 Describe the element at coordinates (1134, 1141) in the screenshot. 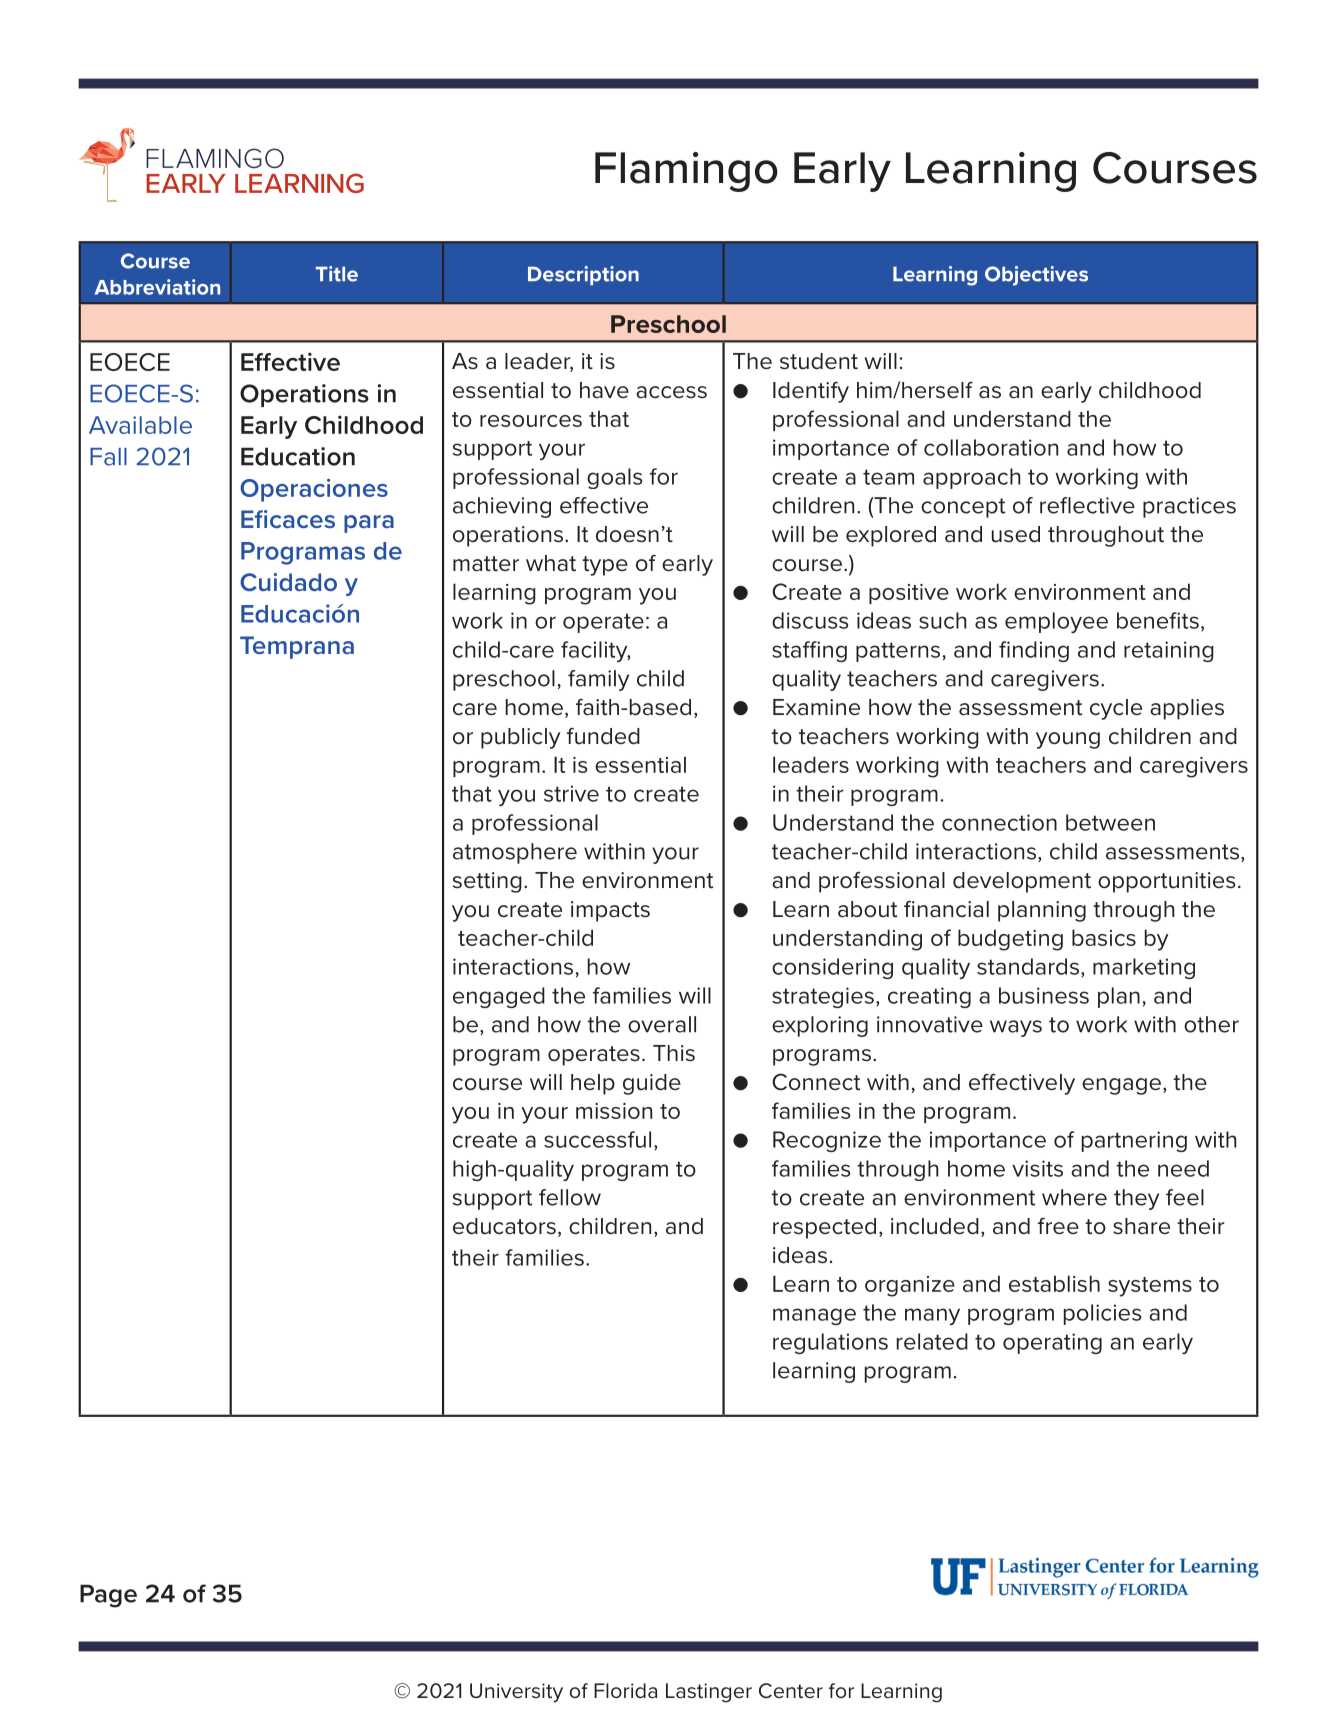

I see `partnering` at that location.
